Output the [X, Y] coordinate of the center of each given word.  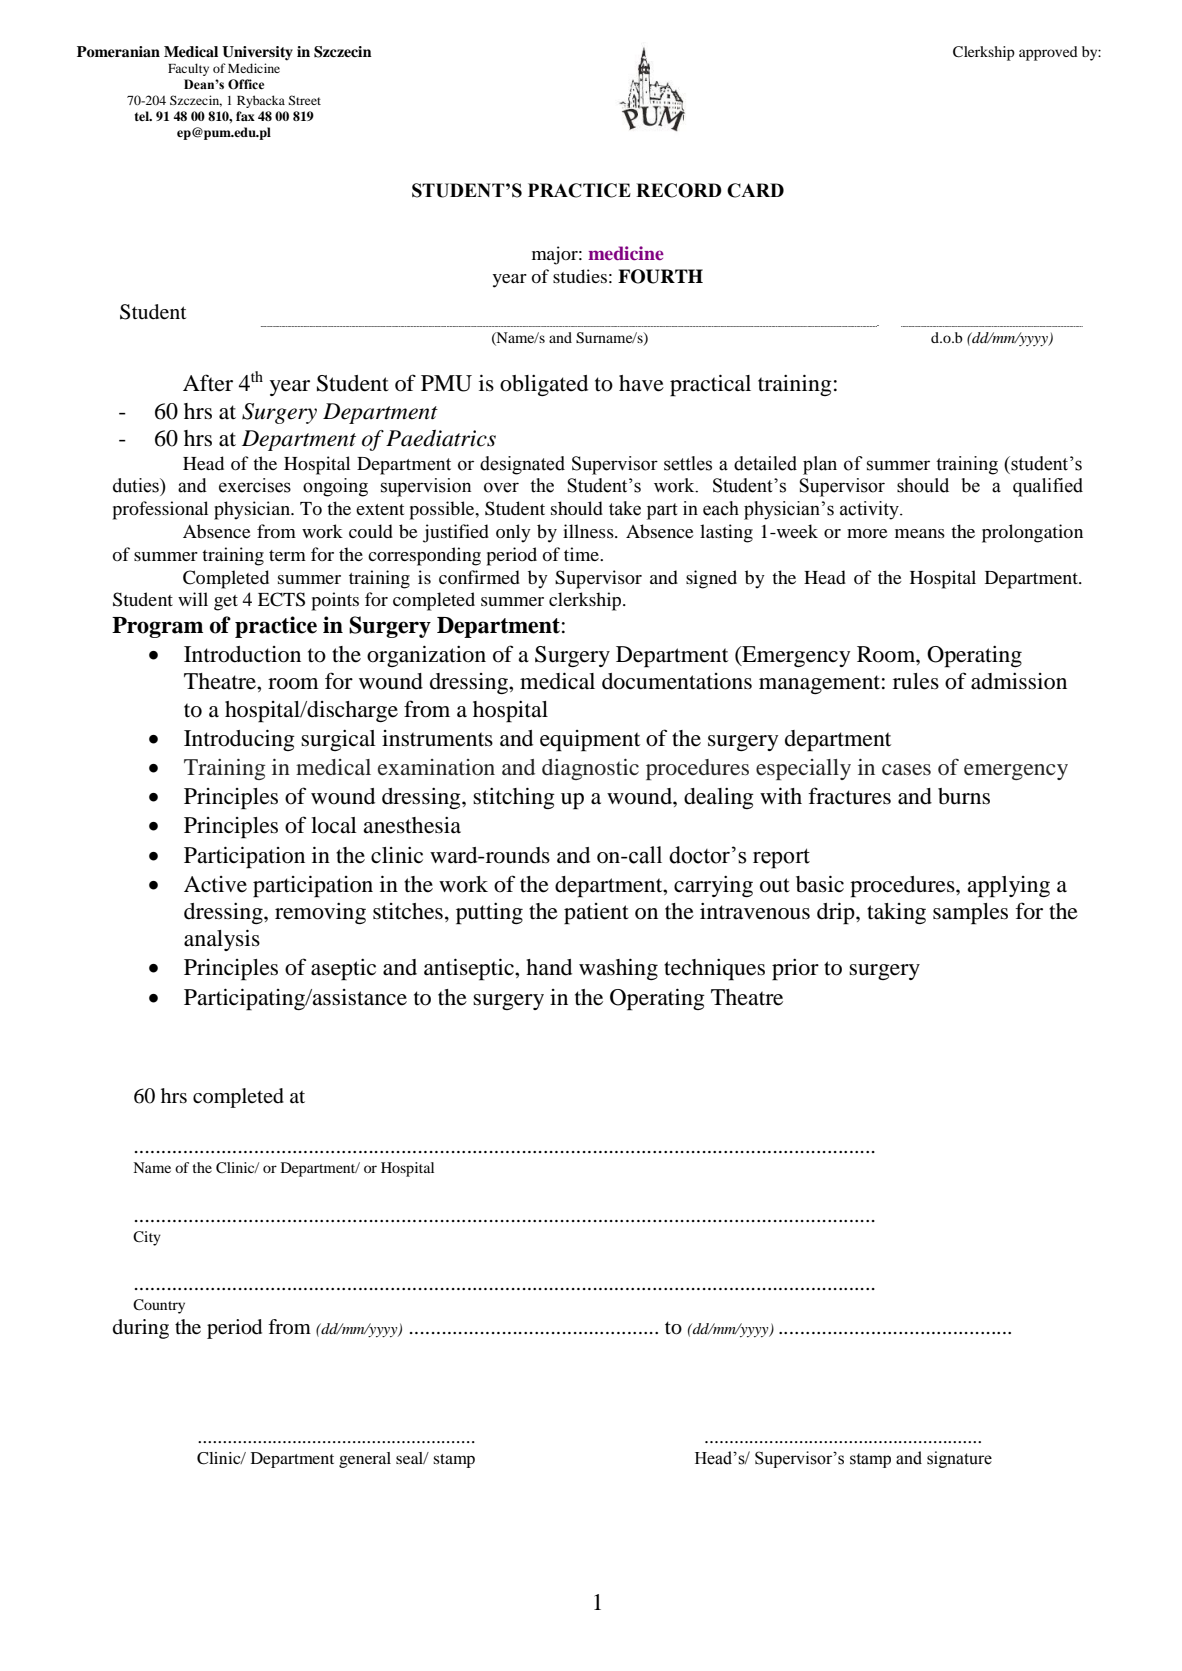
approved [1048, 53]
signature [959, 1459]
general [365, 1460]
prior [795, 970]
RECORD [679, 190]
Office [246, 84]
